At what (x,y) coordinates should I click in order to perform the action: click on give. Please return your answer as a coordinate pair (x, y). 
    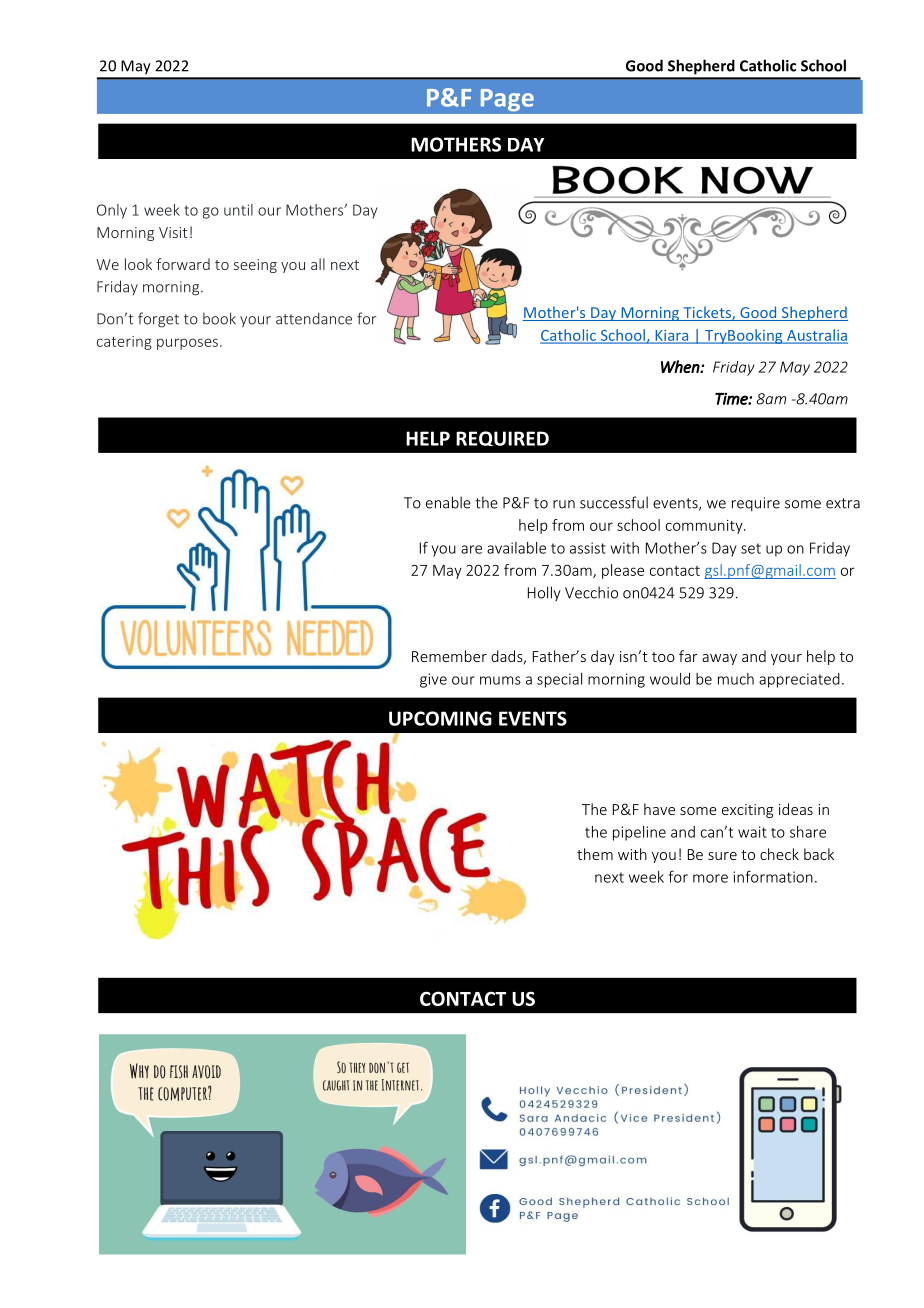
    Looking at the image, I should click on (433, 680).
